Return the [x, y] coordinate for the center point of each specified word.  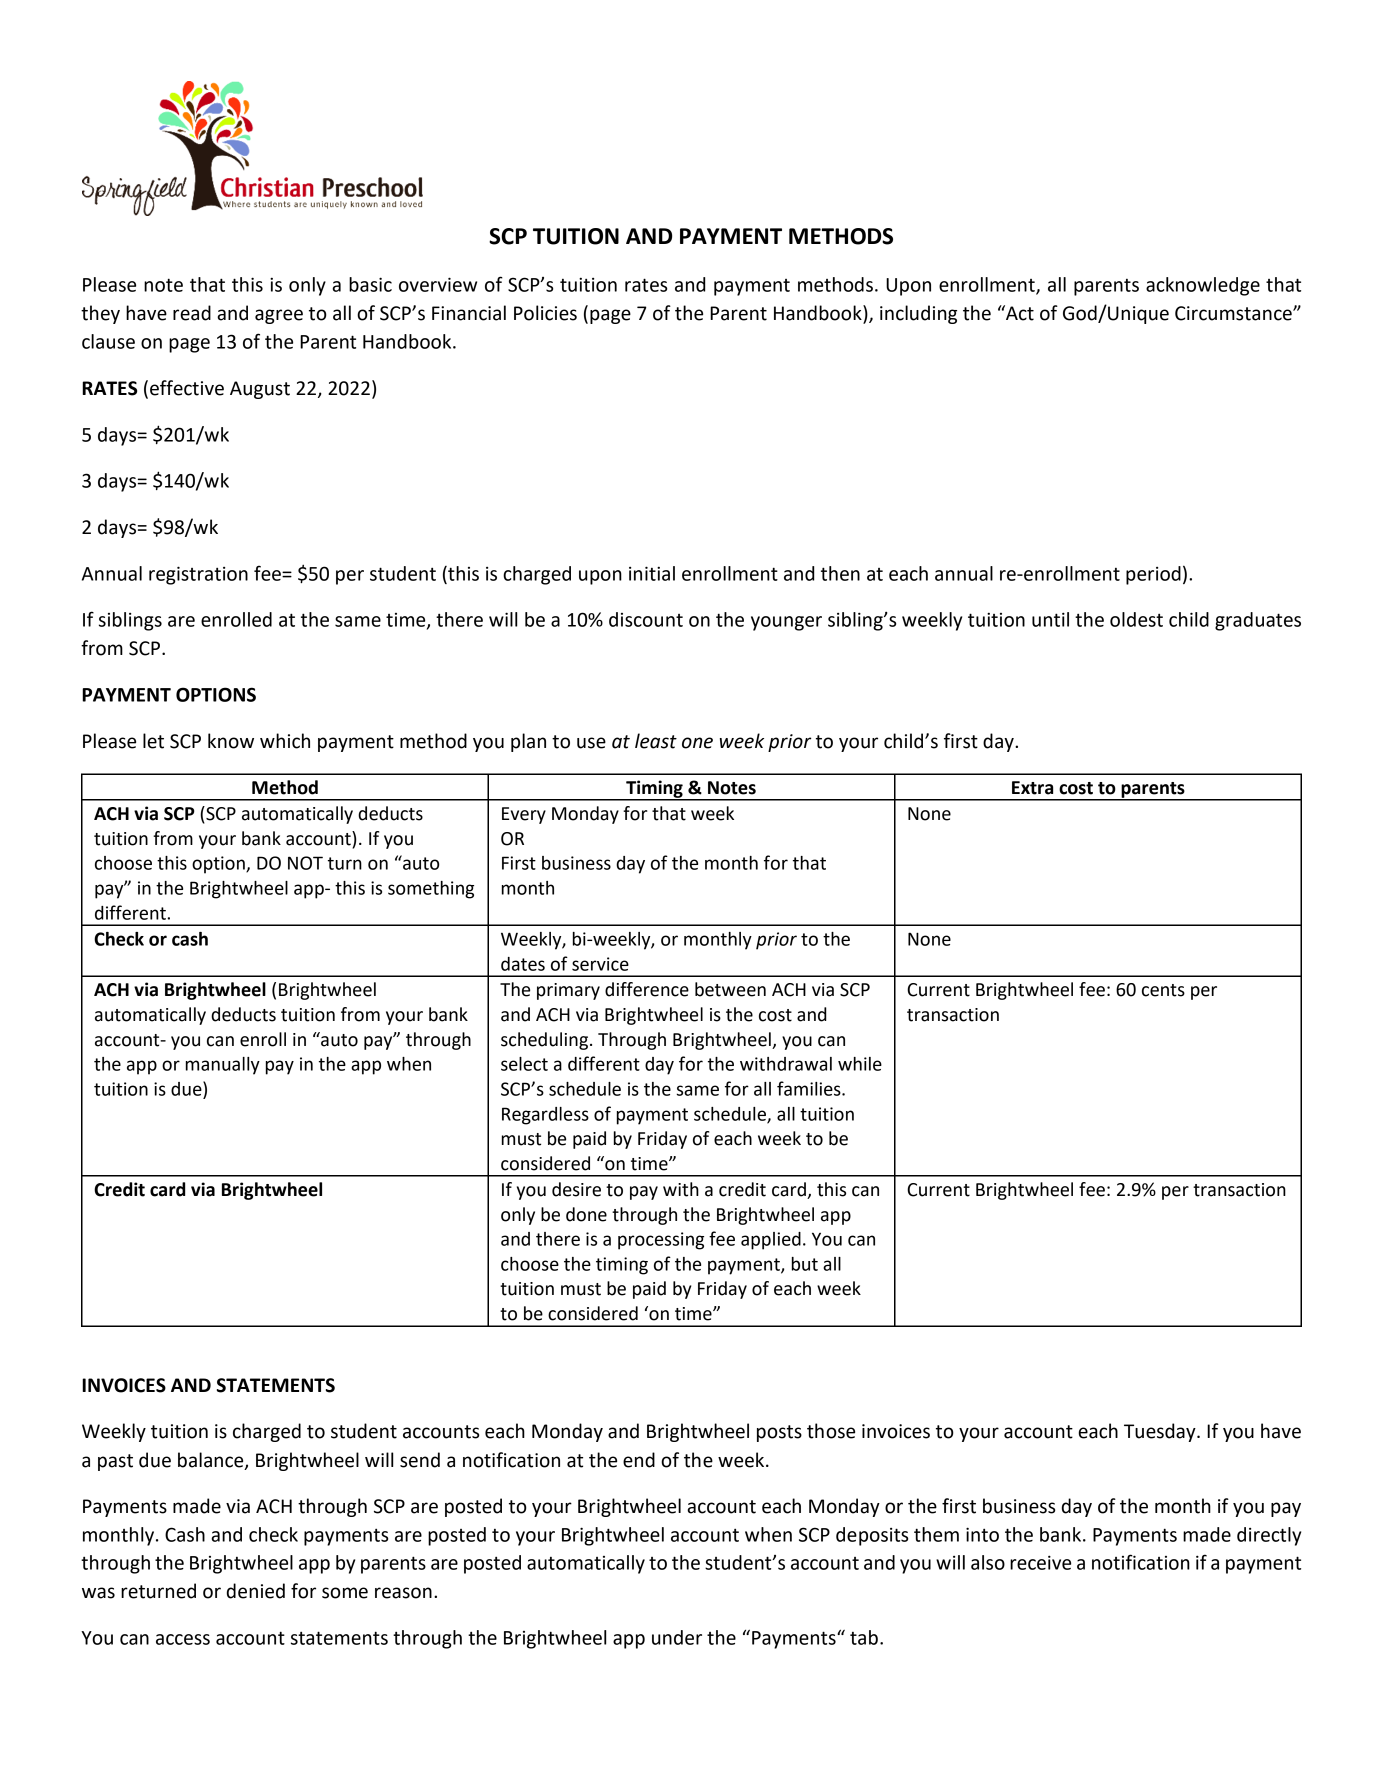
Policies [545, 313]
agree [279, 316]
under [677, 1637]
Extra [1032, 788]
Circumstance [1234, 313]
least [656, 741]
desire [576, 1189]
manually [223, 1066]
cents [1163, 990]
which [285, 741]
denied [256, 1591]
